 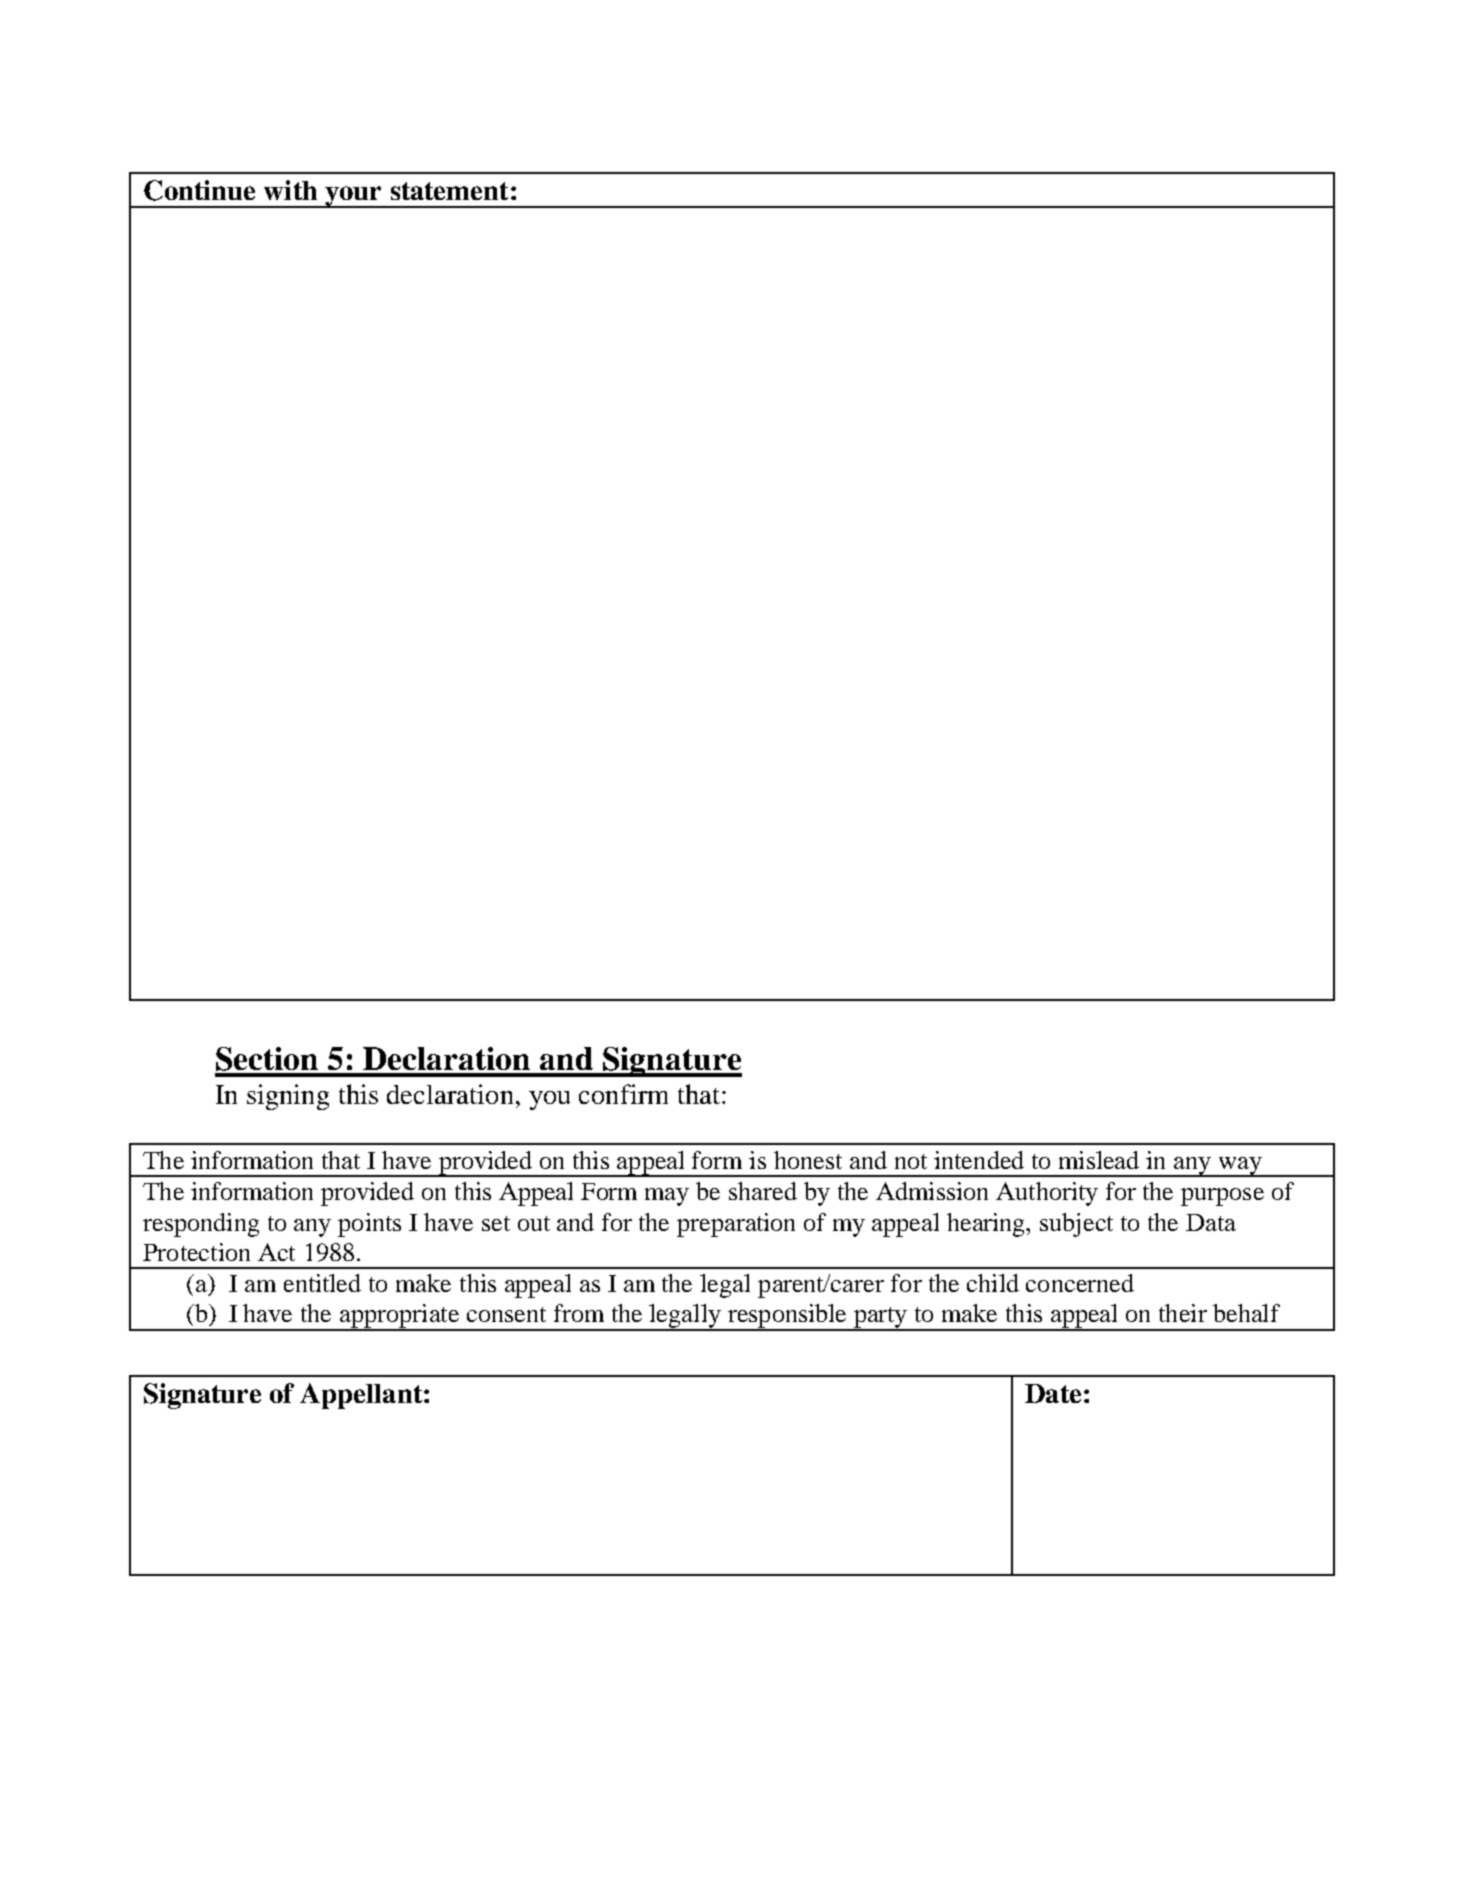 I want to click on responsible, so click(x=787, y=1317).
